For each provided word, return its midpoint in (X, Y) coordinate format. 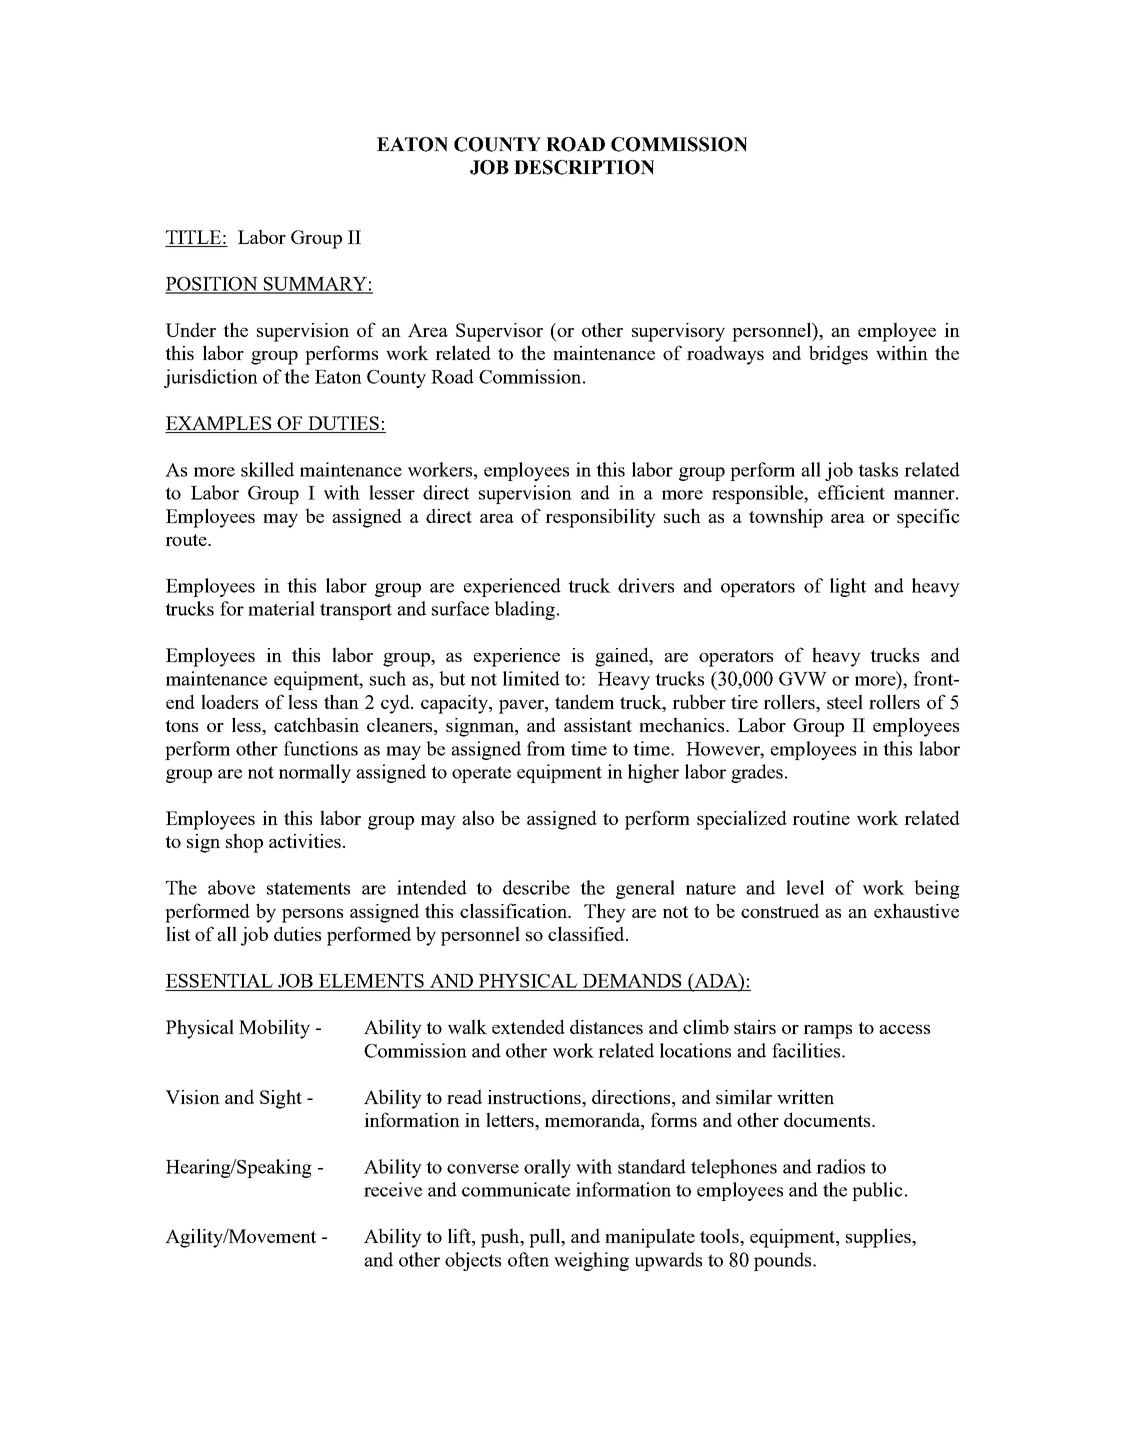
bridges (838, 355)
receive (393, 1189)
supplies (879, 1238)
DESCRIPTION (584, 167)
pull (546, 1238)
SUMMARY (315, 285)
